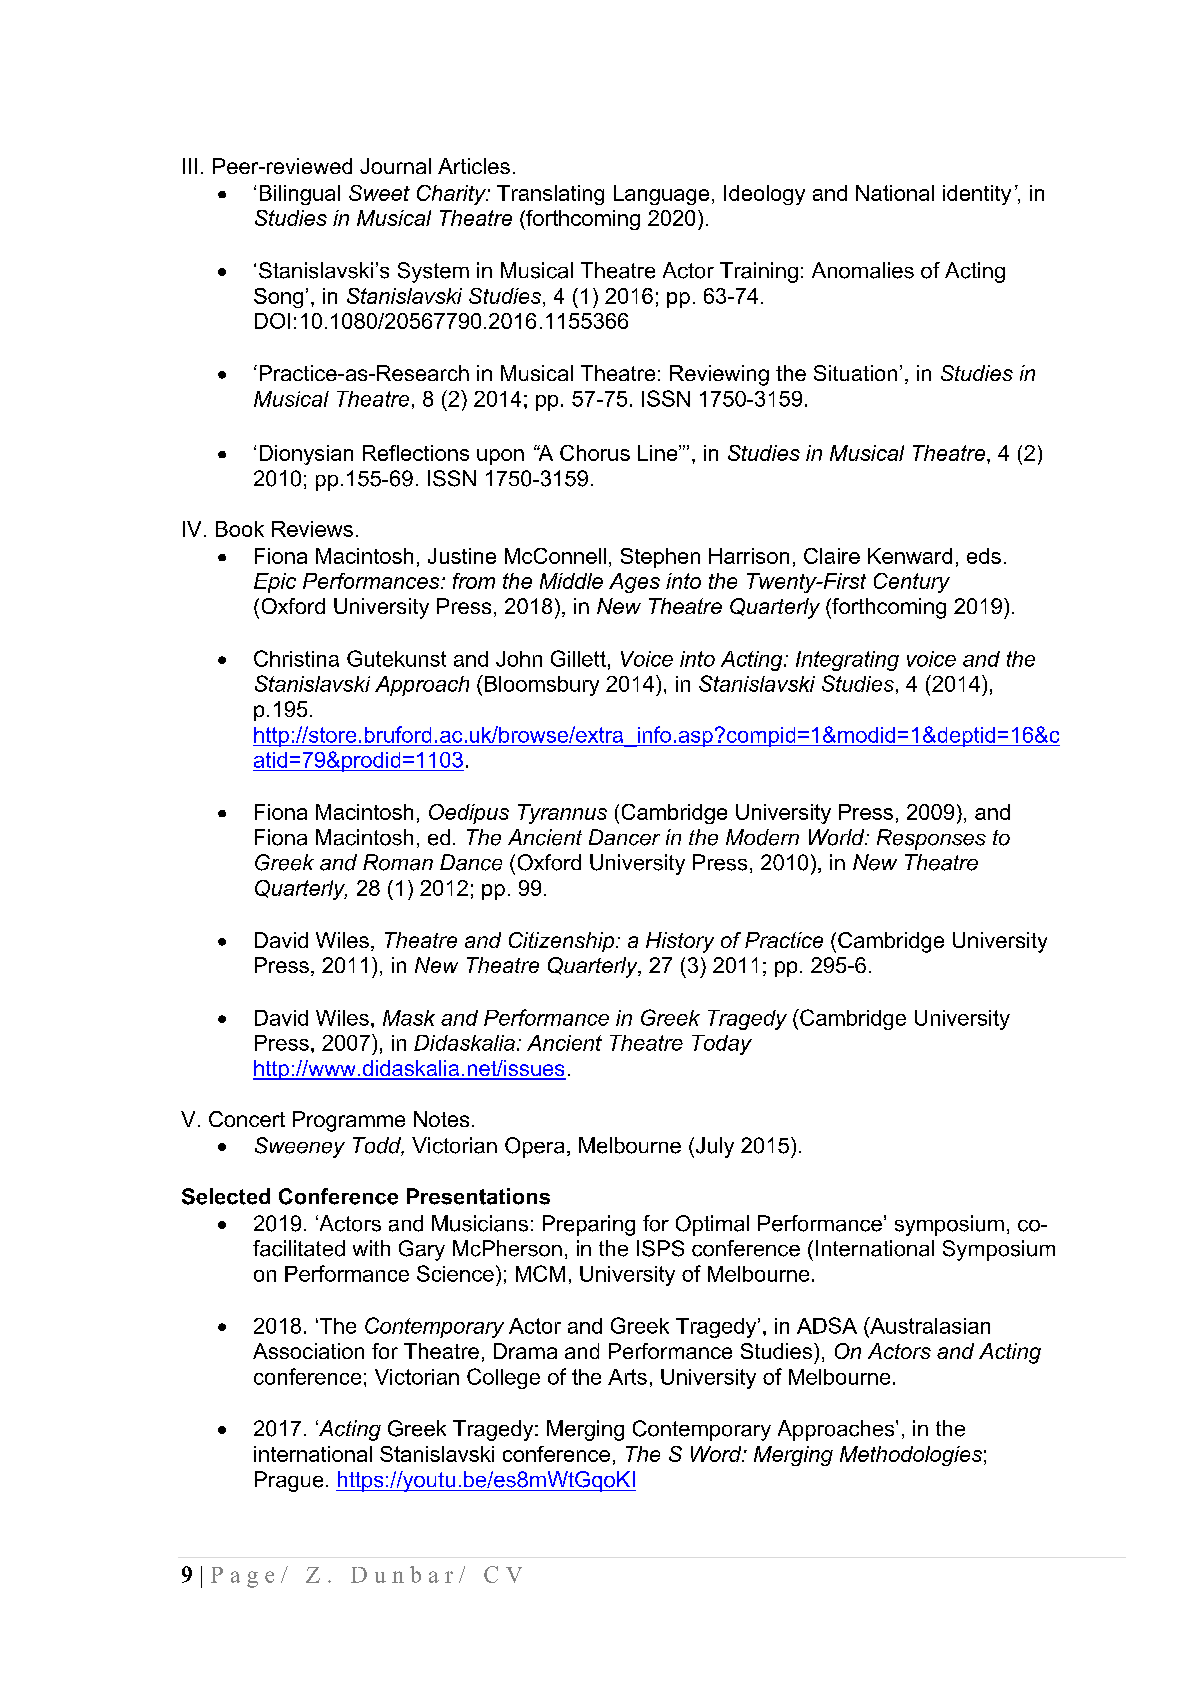  Describe the element at coordinates (289, 1481) in the screenshot. I see `Prague` at that location.
